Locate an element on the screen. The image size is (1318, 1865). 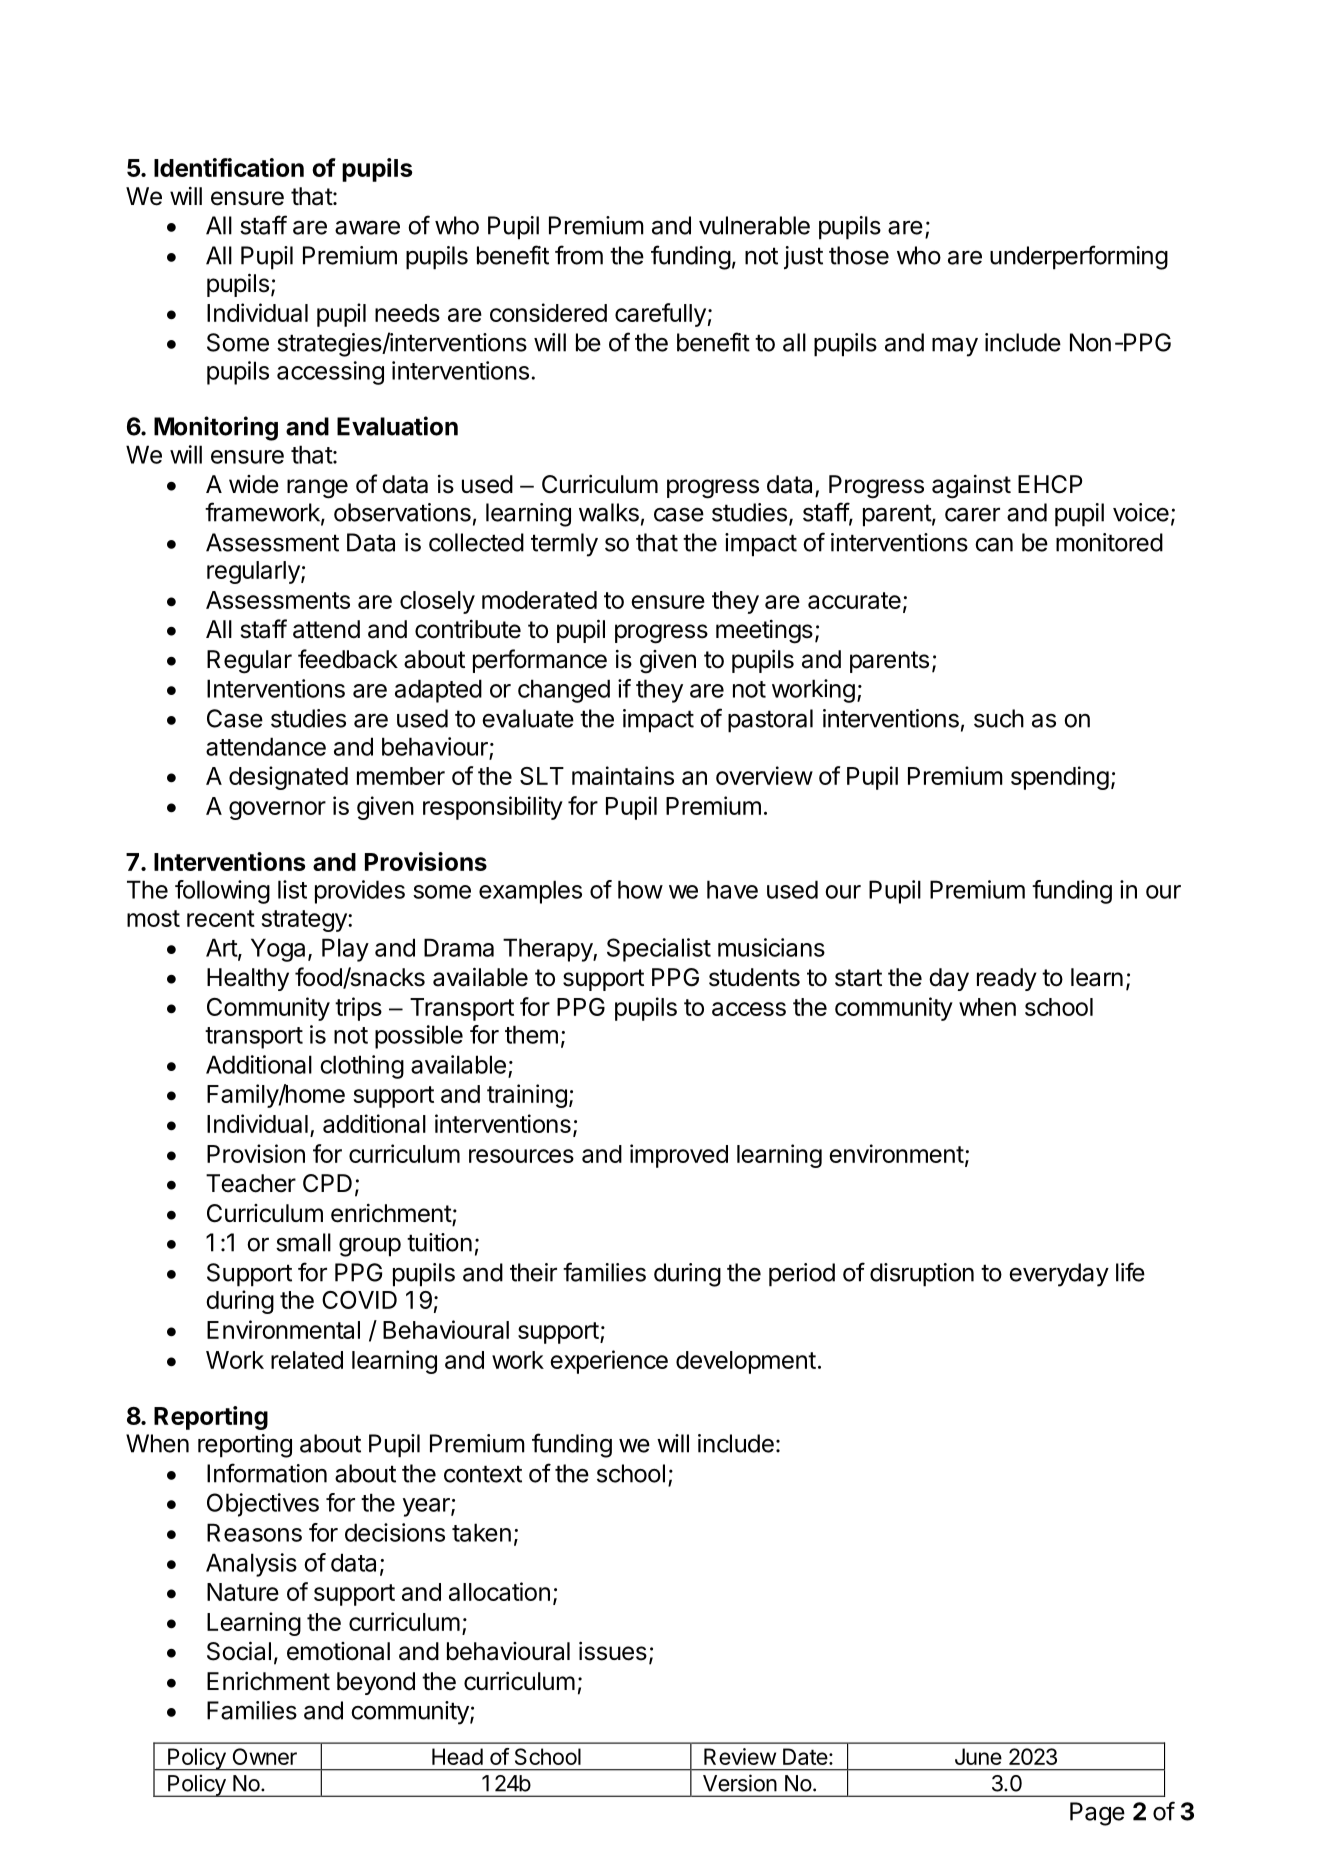
Owner is located at coordinates (265, 1756).
